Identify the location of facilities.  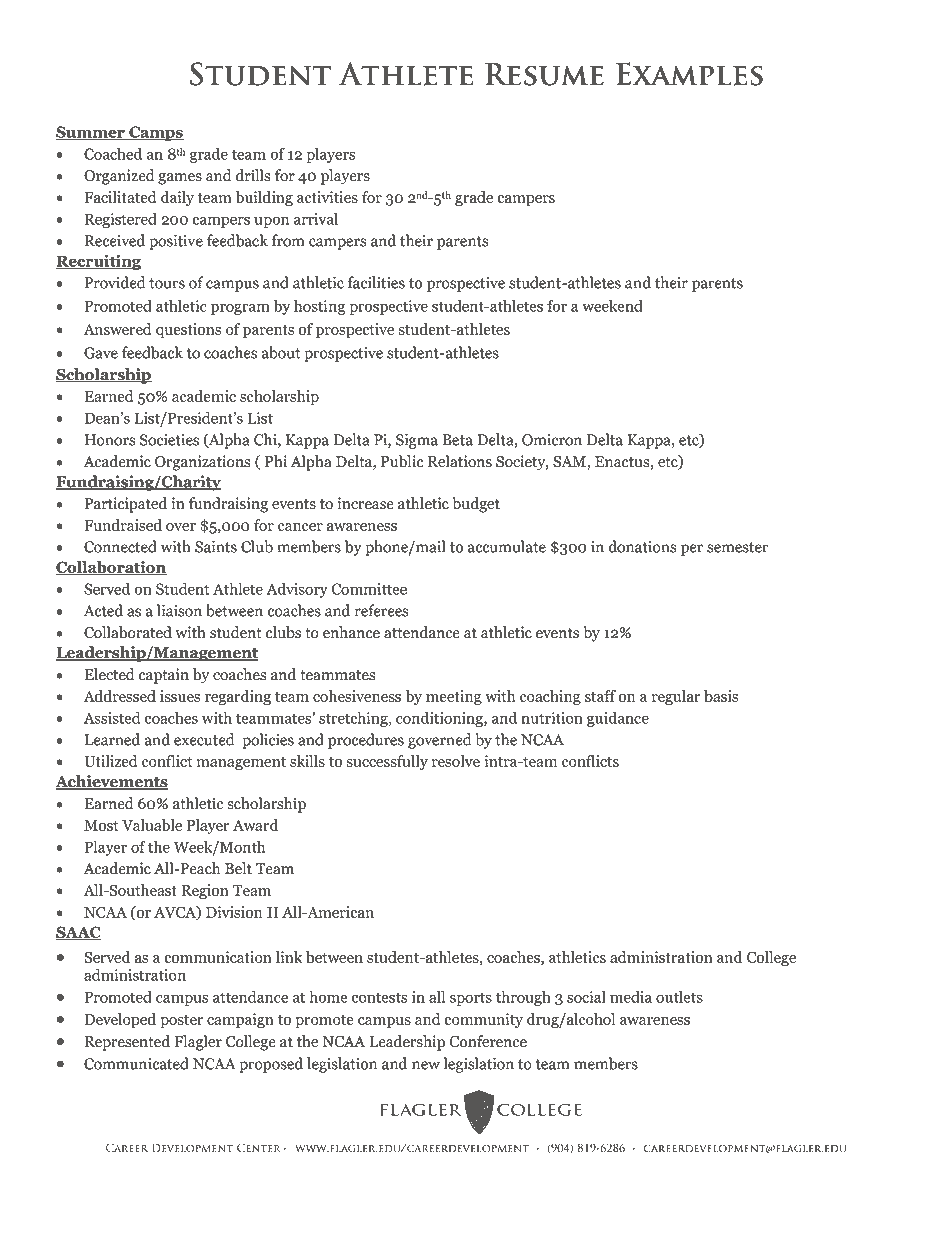
(376, 282).
